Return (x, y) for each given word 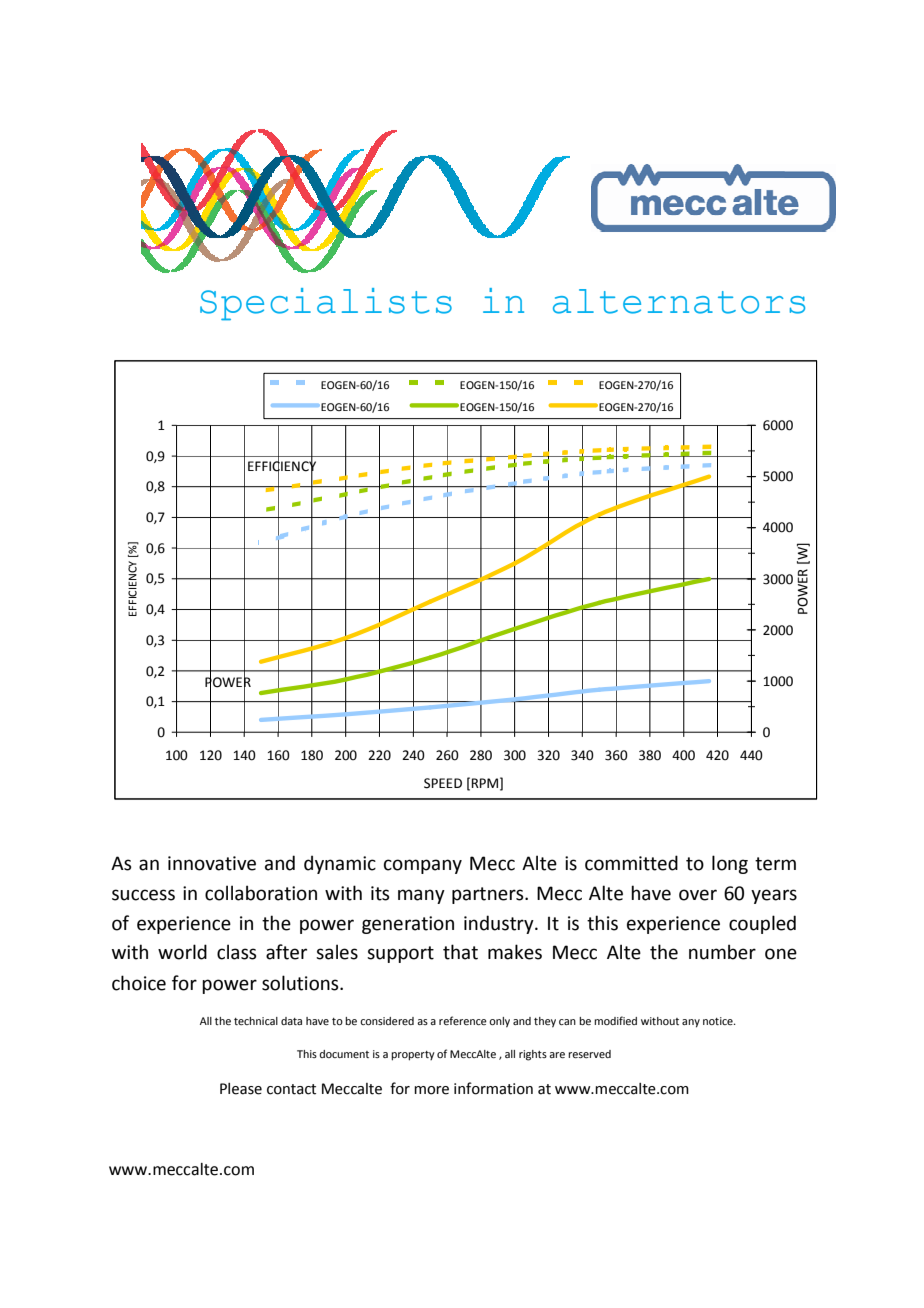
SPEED (443, 783)
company (423, 866)
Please (241, 1089)
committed (631, 863)
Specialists (326, 304)
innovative (212, 863)
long (730, 864)
